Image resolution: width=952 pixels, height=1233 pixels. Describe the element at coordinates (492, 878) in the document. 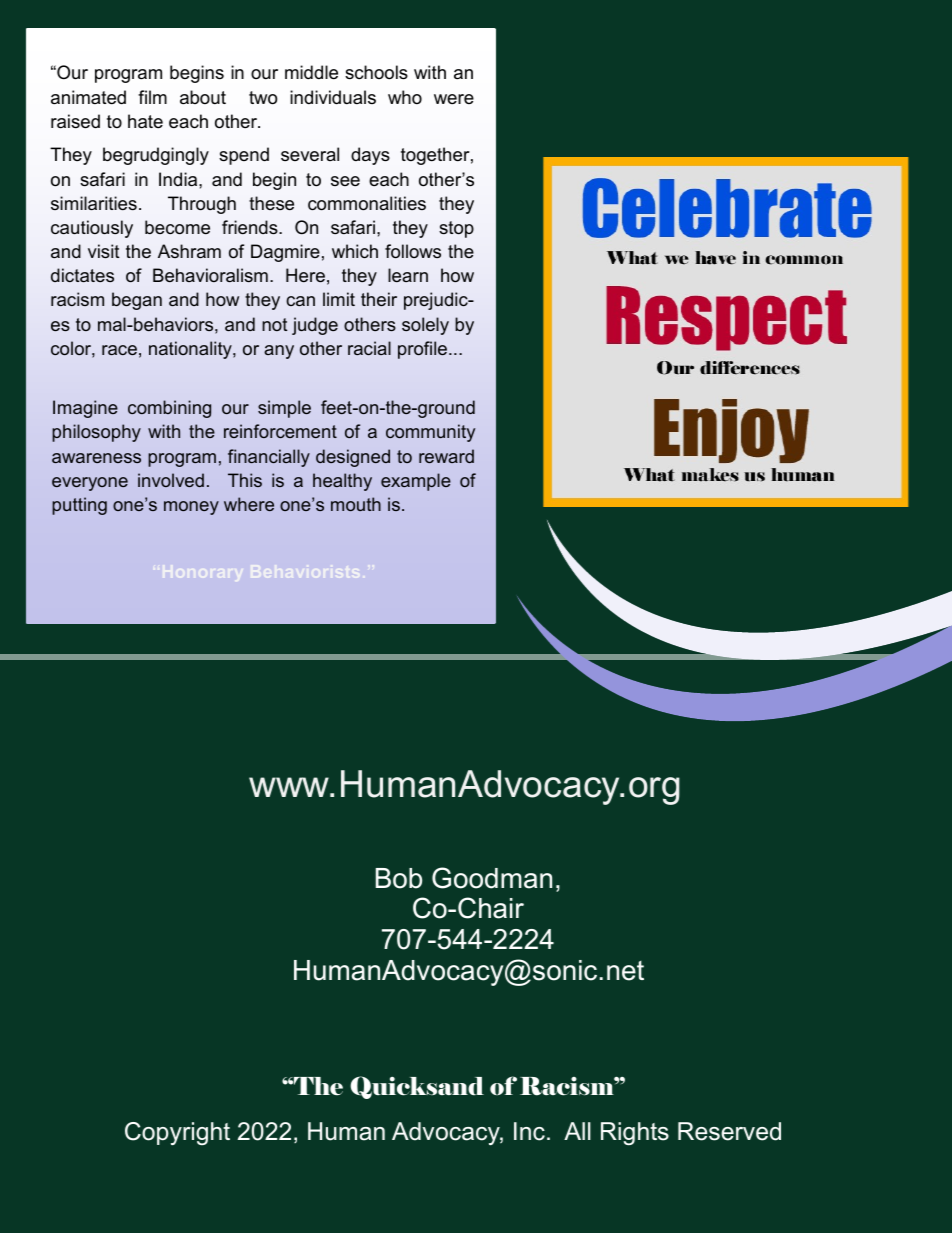

I see `Goodman` at that location.
